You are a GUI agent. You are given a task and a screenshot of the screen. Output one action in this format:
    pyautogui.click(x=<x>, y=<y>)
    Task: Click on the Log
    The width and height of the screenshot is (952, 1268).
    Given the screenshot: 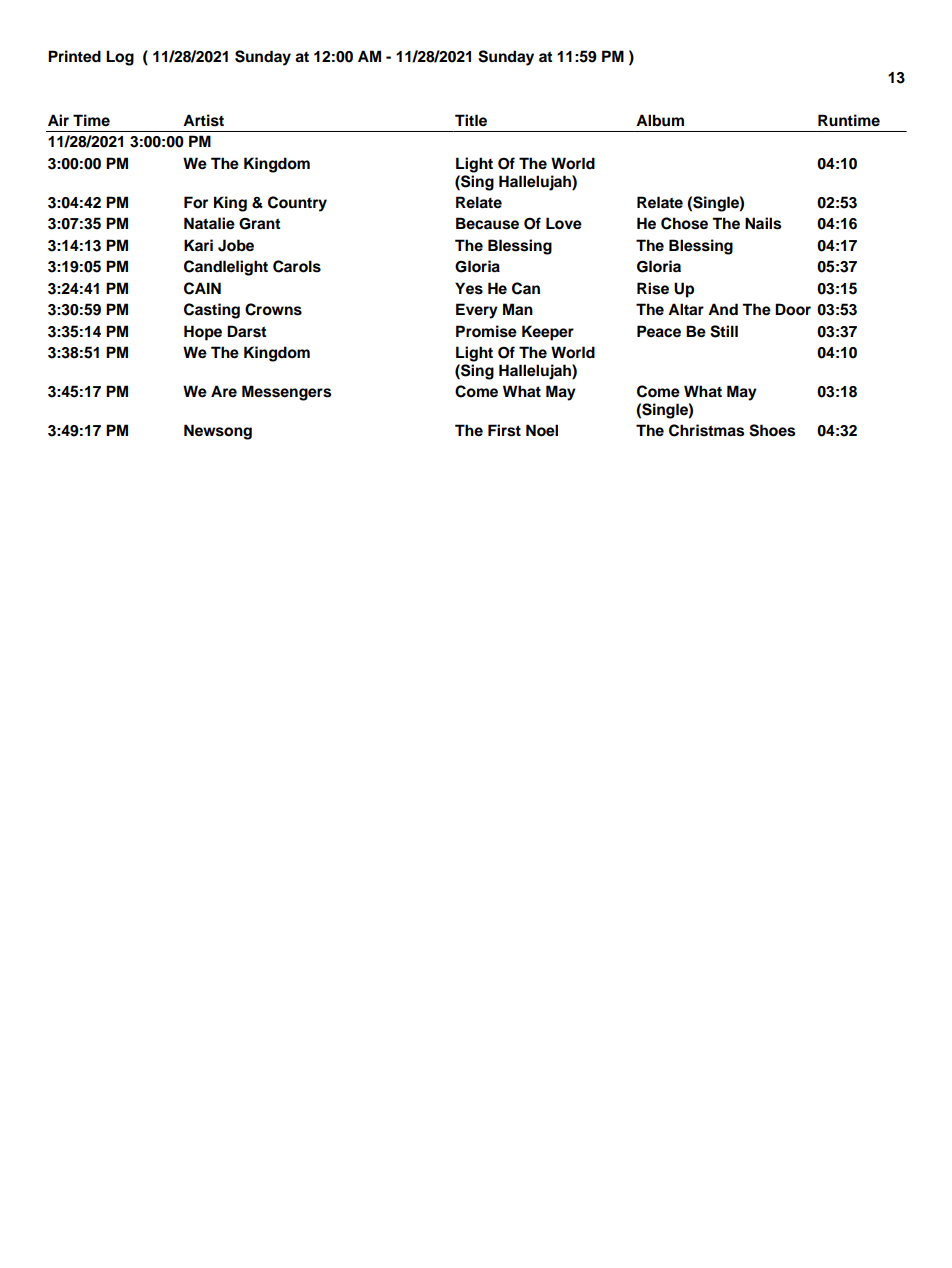 What is the action you would take?
    pyautogui.click(x=120, y=58)
